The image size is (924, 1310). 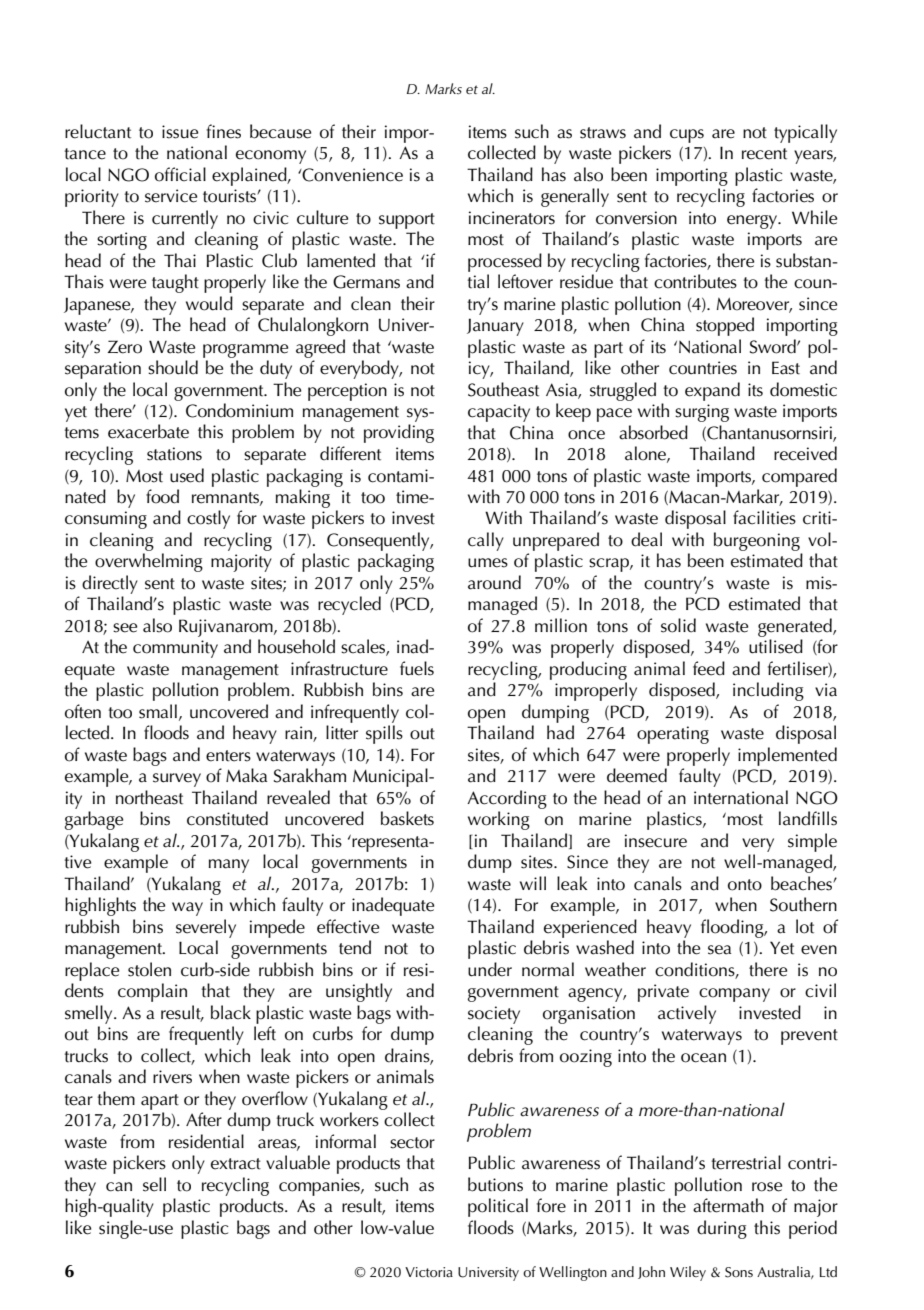 What do you see at coordinates (407, 221) in the page?
I see `support` at bounding box center [407, 221].
